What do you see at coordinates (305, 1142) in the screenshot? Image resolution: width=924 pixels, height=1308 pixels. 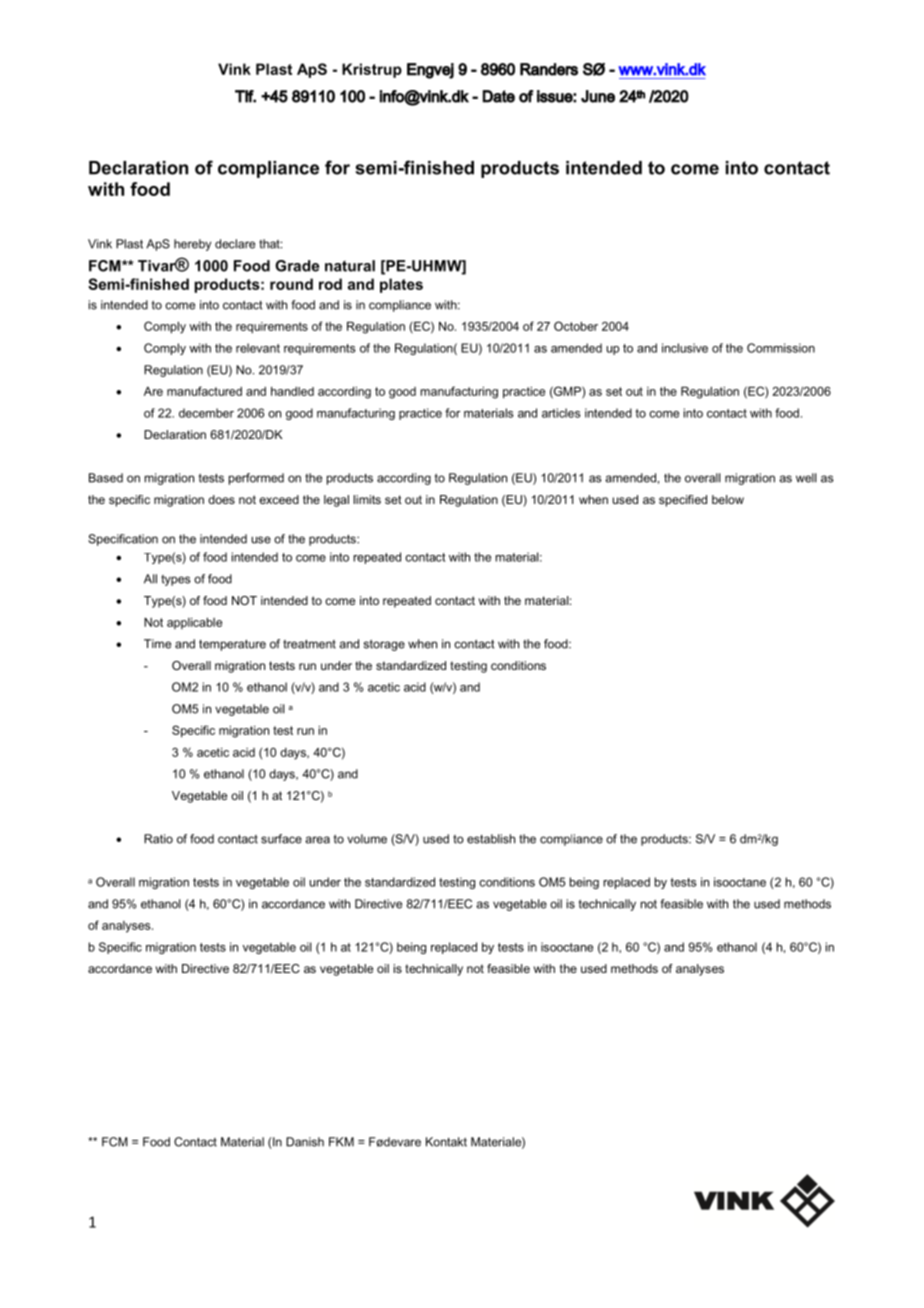 I see `Danish` at bounding box center [305, 1142].
